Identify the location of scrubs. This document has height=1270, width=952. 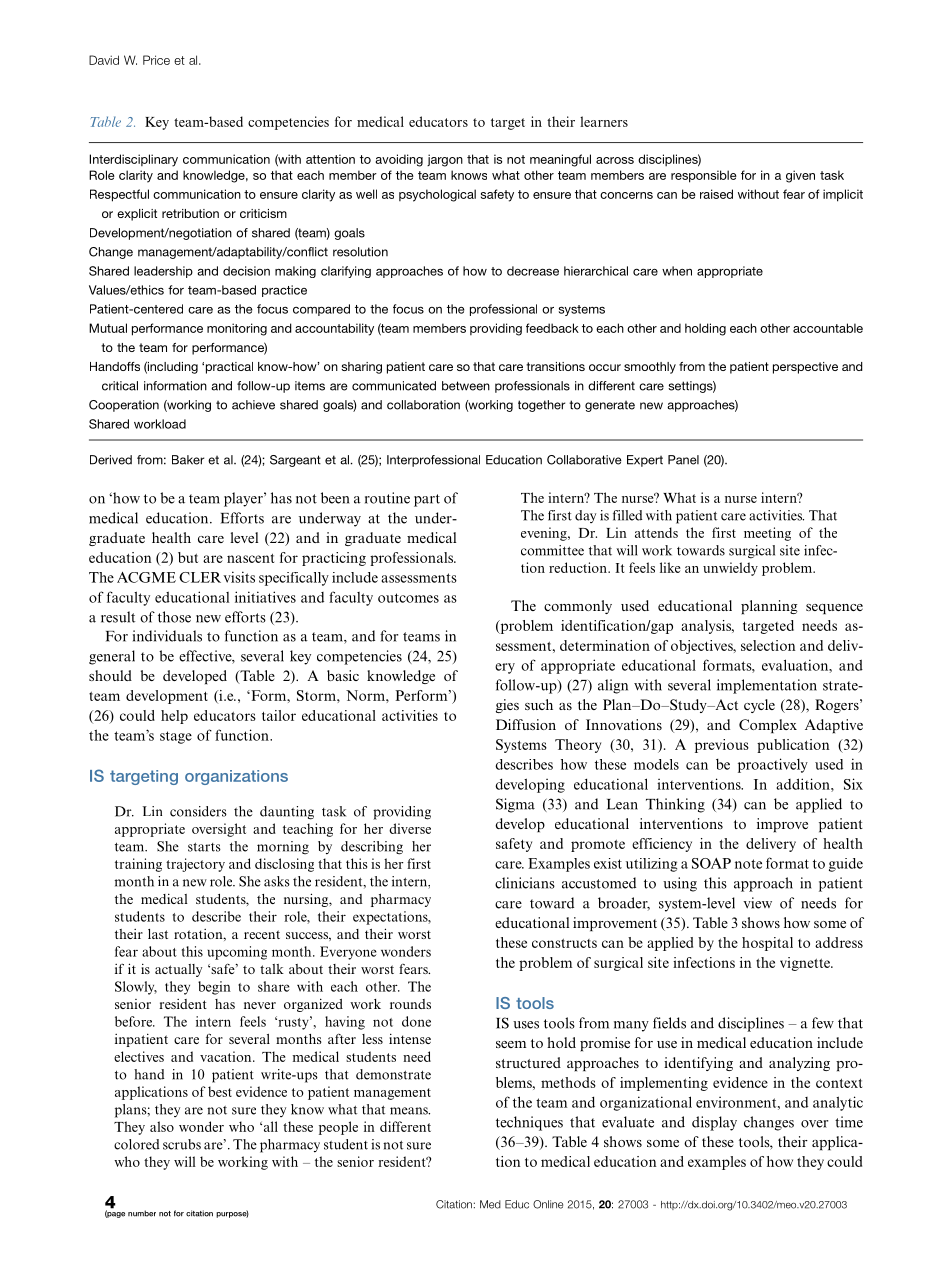
(182, 1144).
